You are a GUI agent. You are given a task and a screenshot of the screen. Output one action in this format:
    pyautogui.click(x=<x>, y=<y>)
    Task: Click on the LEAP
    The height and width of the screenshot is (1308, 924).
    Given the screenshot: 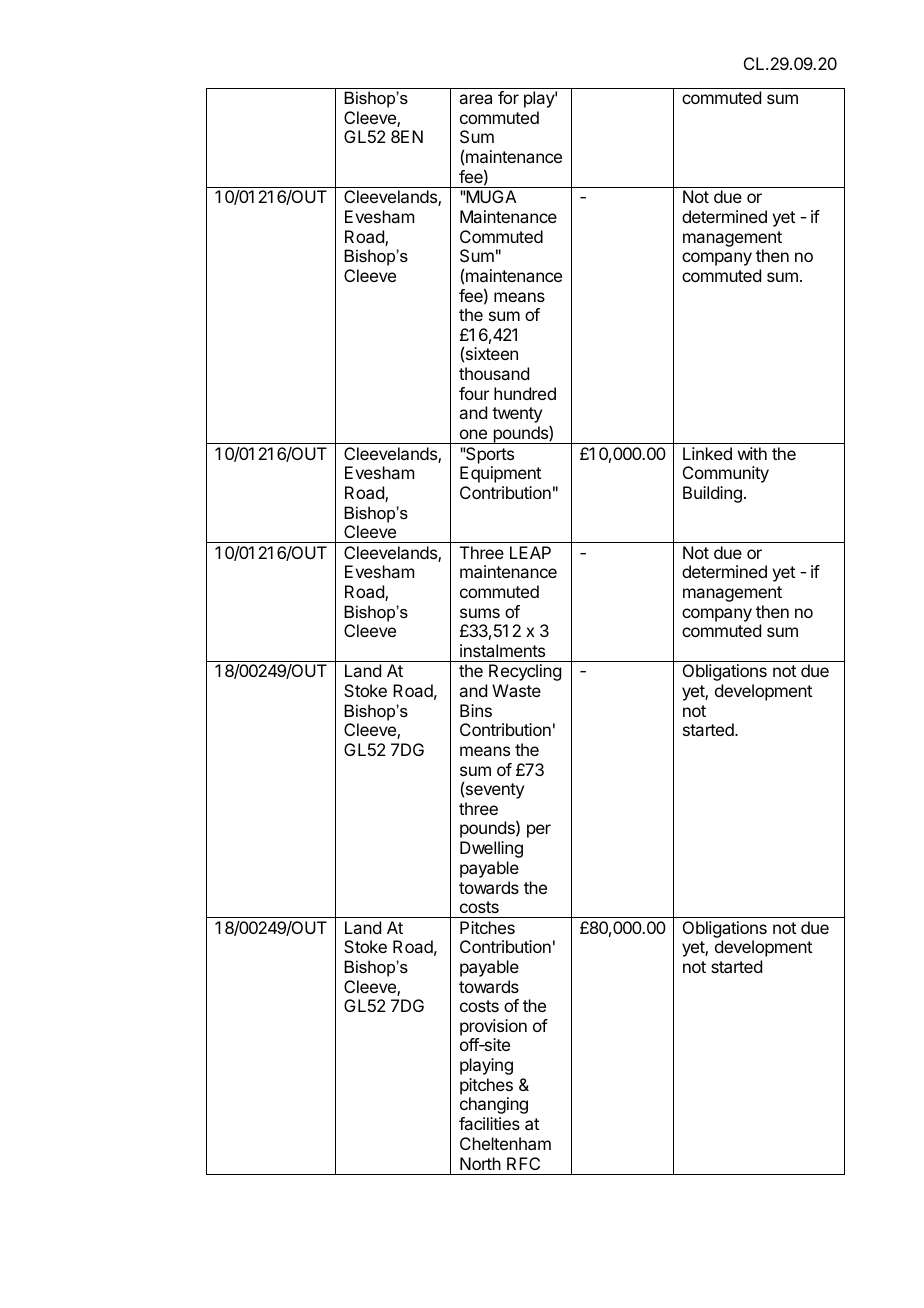 What is the action you would take?
    pyautogui.click(x=530, y=552)
